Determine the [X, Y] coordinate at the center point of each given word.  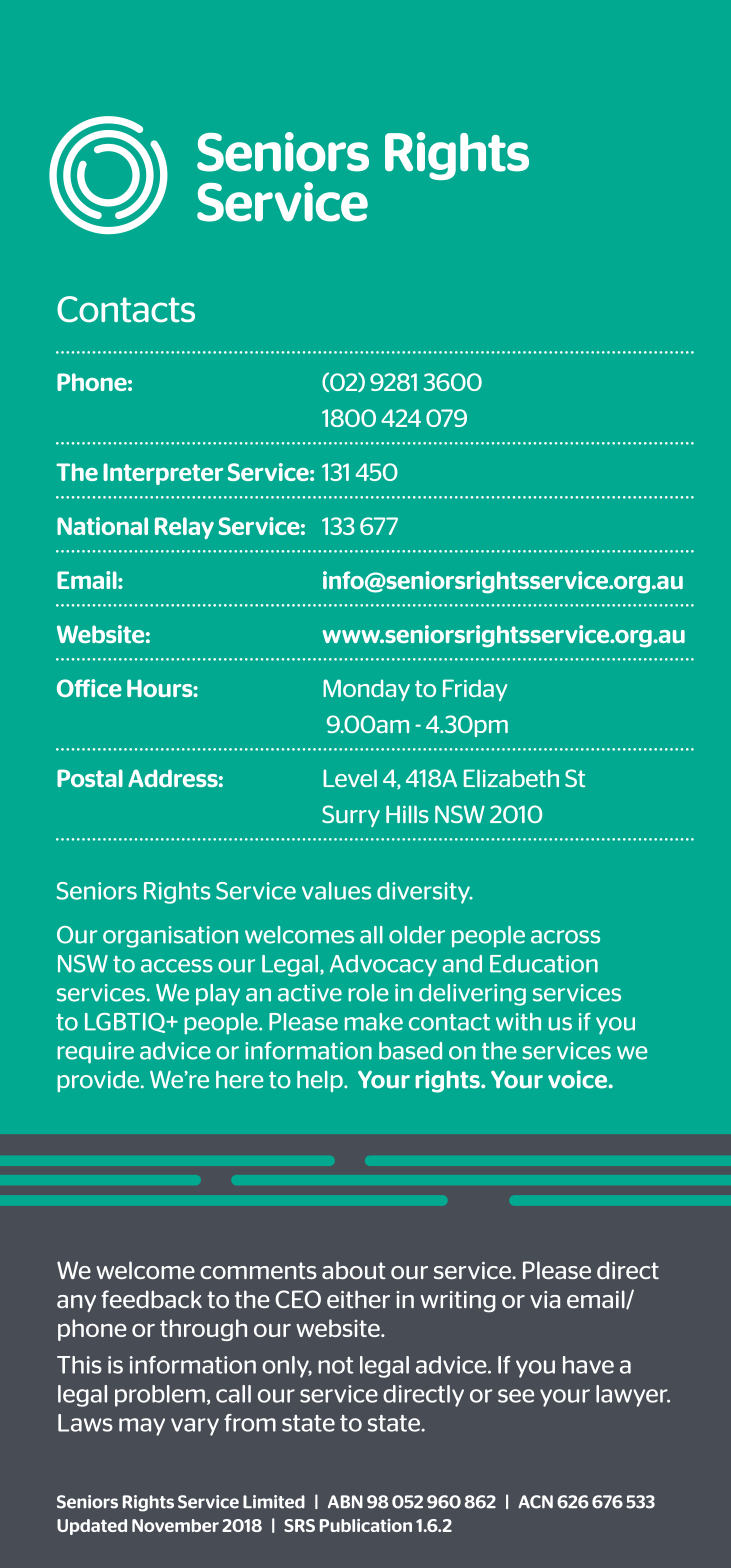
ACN [535, 1502]
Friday [475, 690]
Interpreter [163, 474]
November [175, 1525]
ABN [345, 1502]
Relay [184, 528]
